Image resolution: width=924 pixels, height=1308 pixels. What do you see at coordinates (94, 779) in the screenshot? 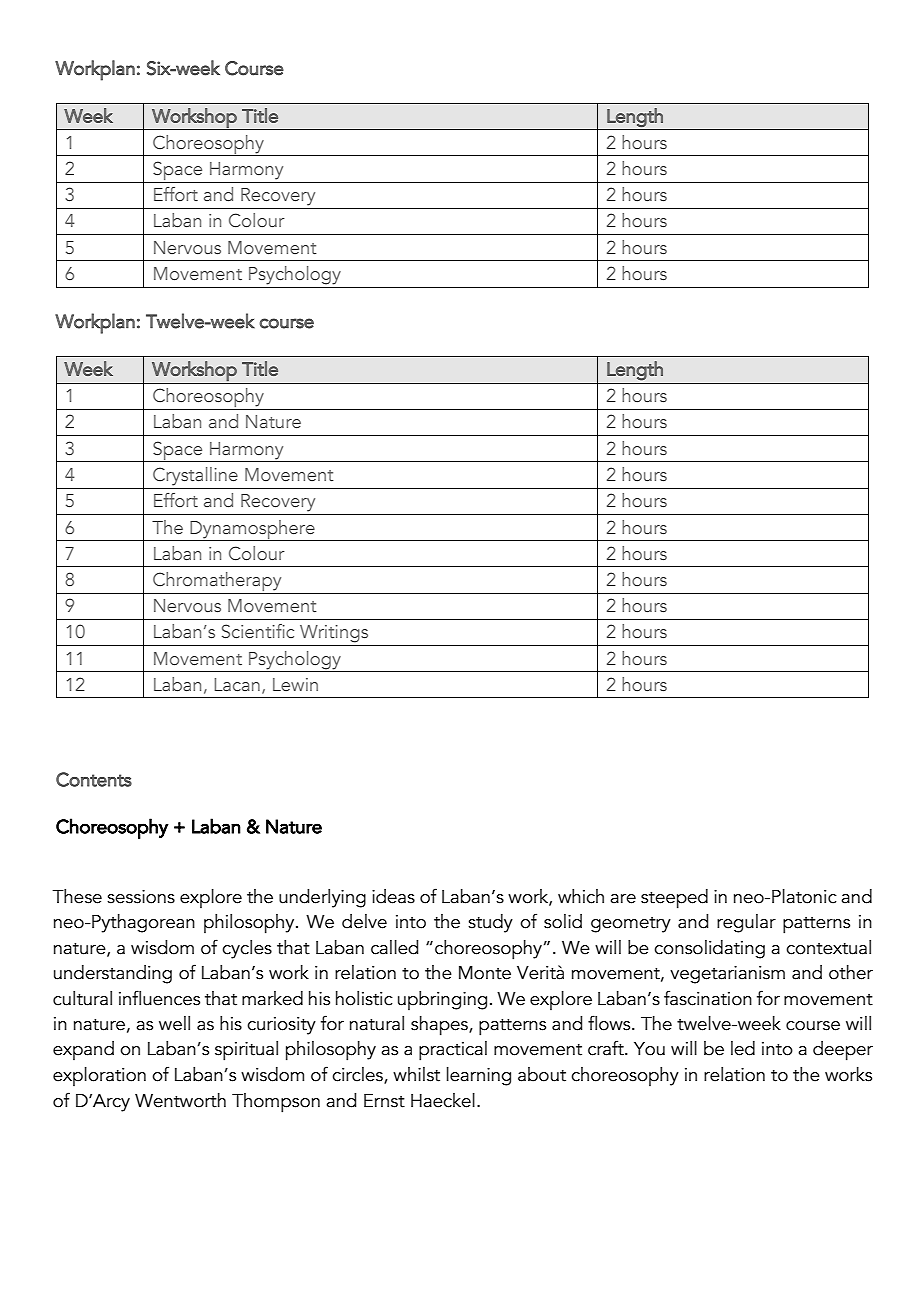
I see `Contents` at bounding box center [94, 779].
